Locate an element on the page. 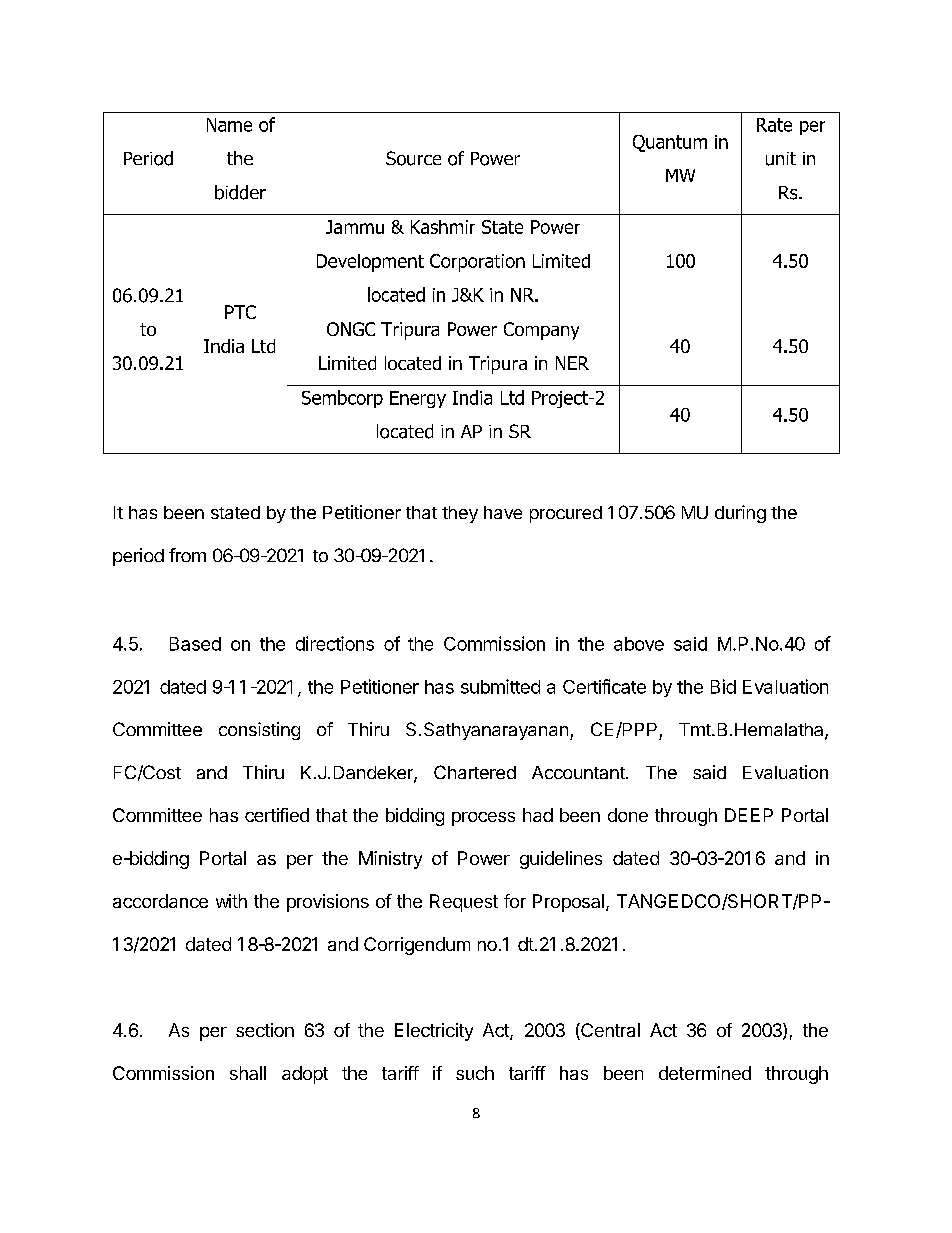 The image size is (952, 1233). DEEP is located at coordinates (749, 815).
